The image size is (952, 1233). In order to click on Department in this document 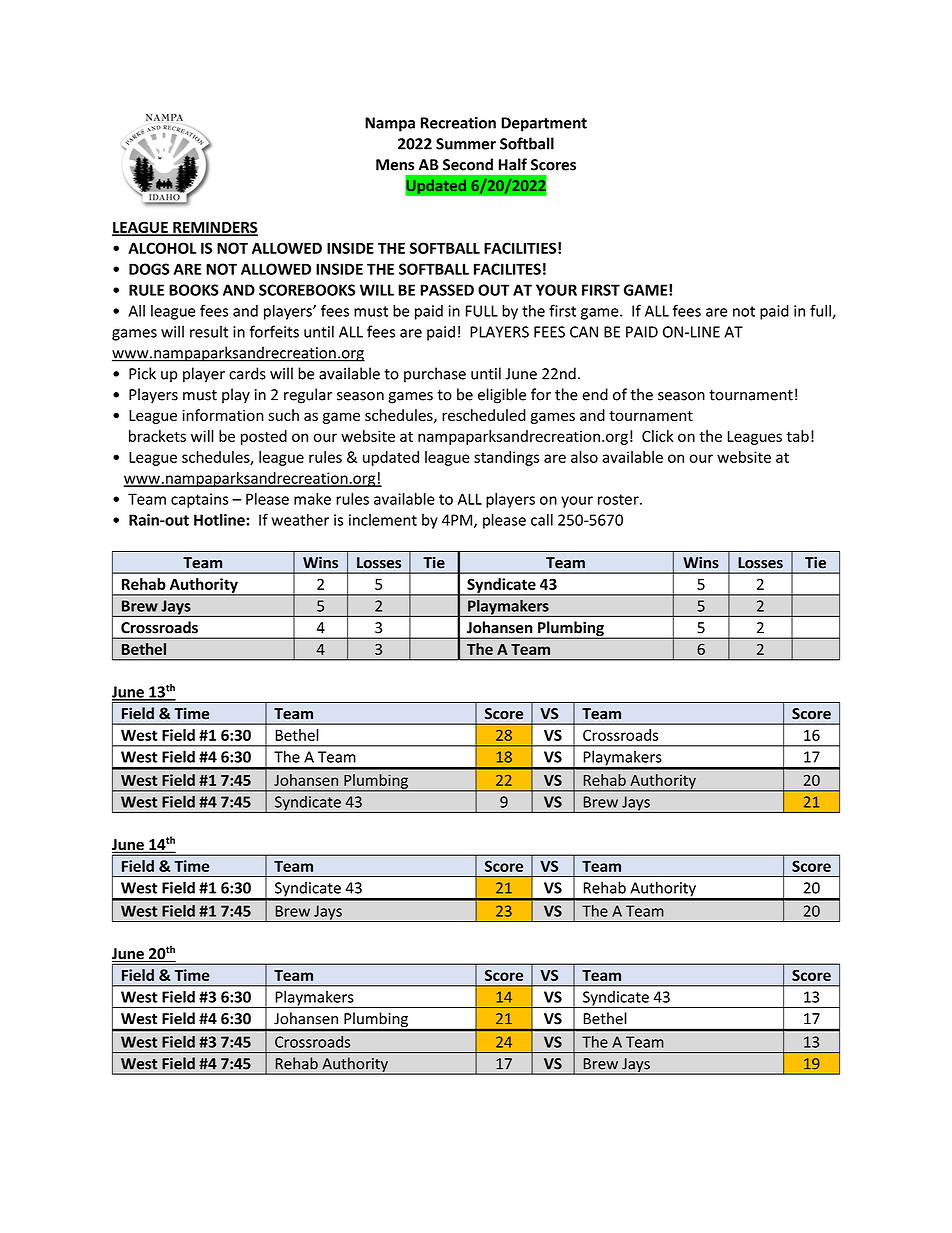, I will do `click(544, 124)`.
